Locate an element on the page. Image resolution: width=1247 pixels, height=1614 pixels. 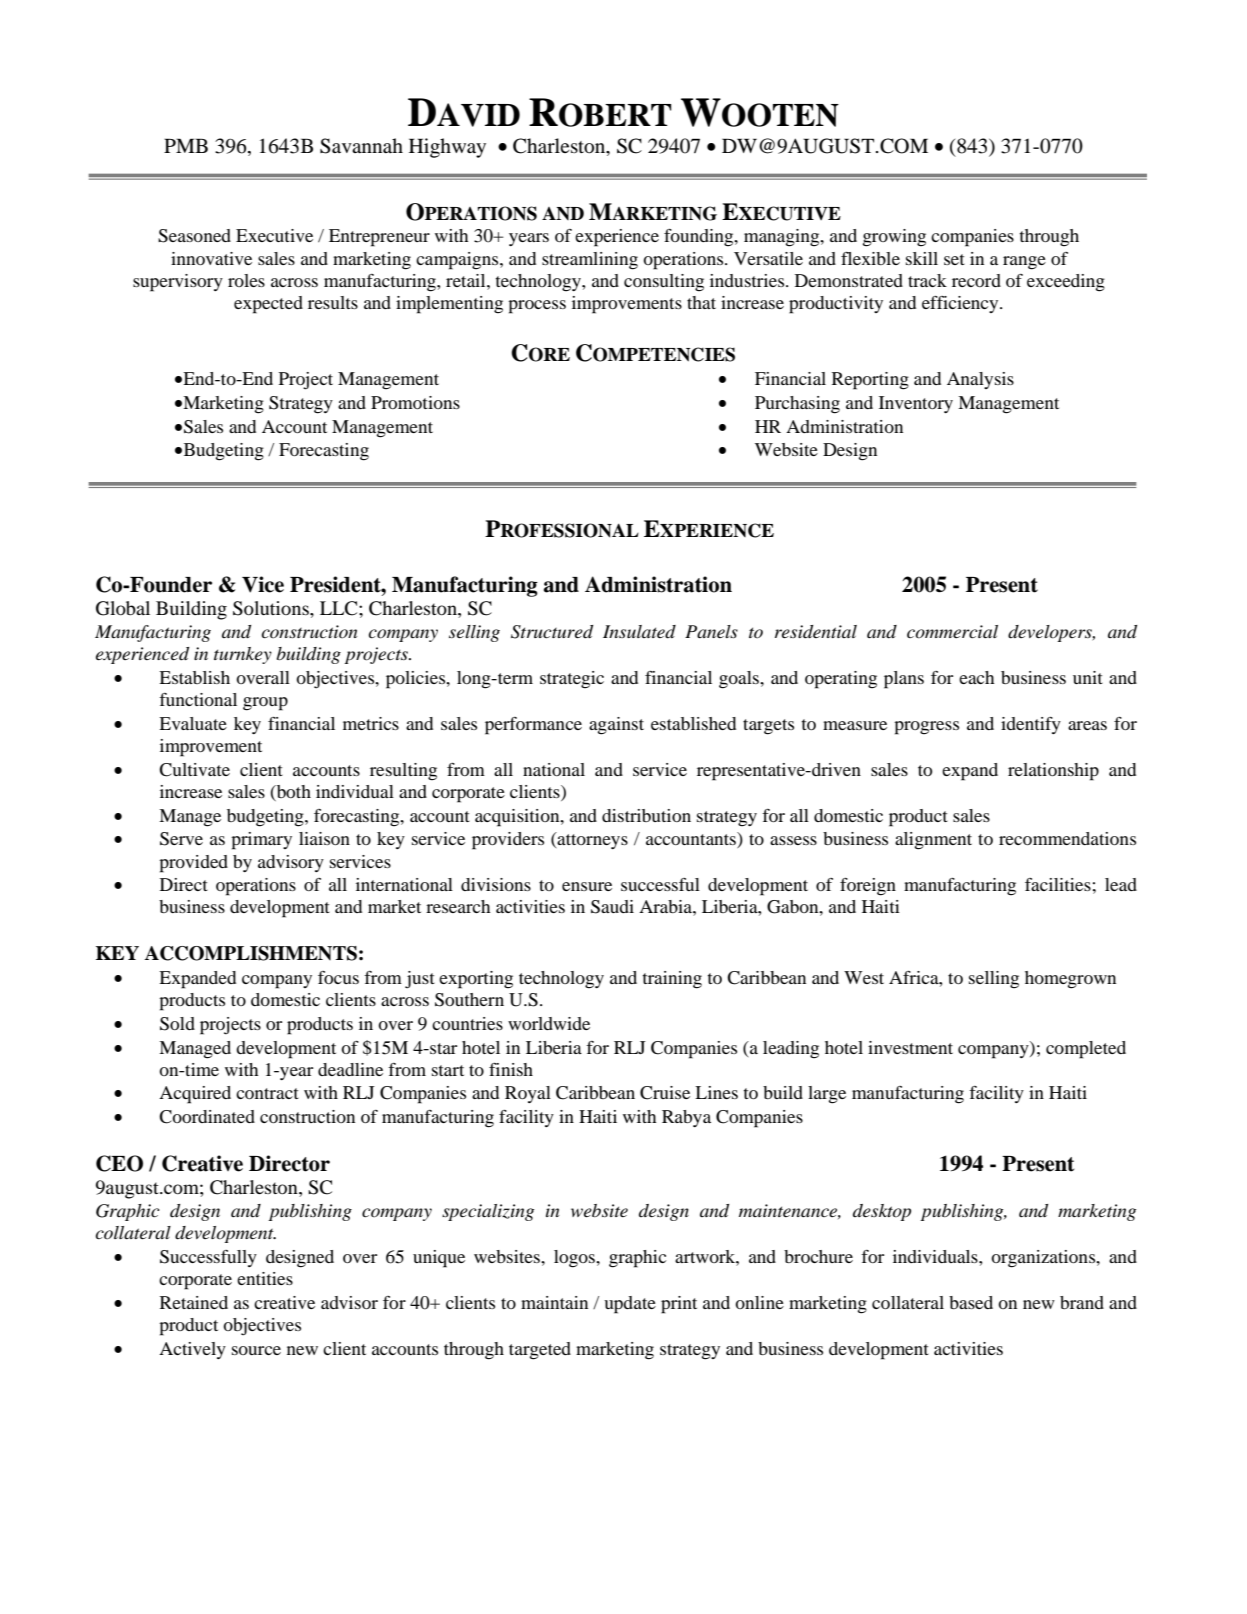
based is located at coordinates (971, 1302).
